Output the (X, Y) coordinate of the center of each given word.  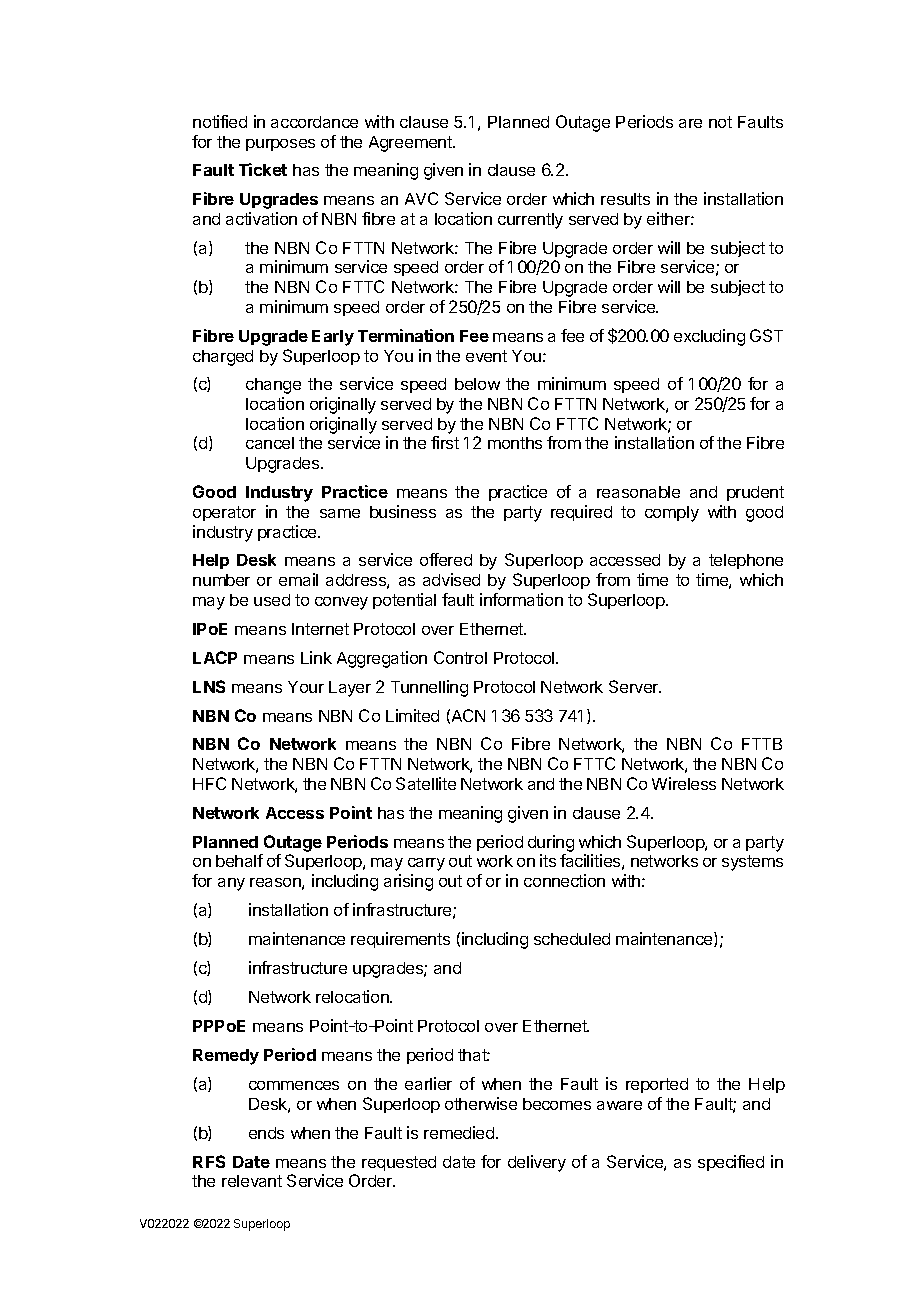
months (515, 443)
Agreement (412, 144)
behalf (239, 860)
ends (266, 1133)
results (625, 199)
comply (672, 514)
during (551, 843)
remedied (460, 1132)
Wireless (684, 783)
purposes (280, 145)
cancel (270, 443)
